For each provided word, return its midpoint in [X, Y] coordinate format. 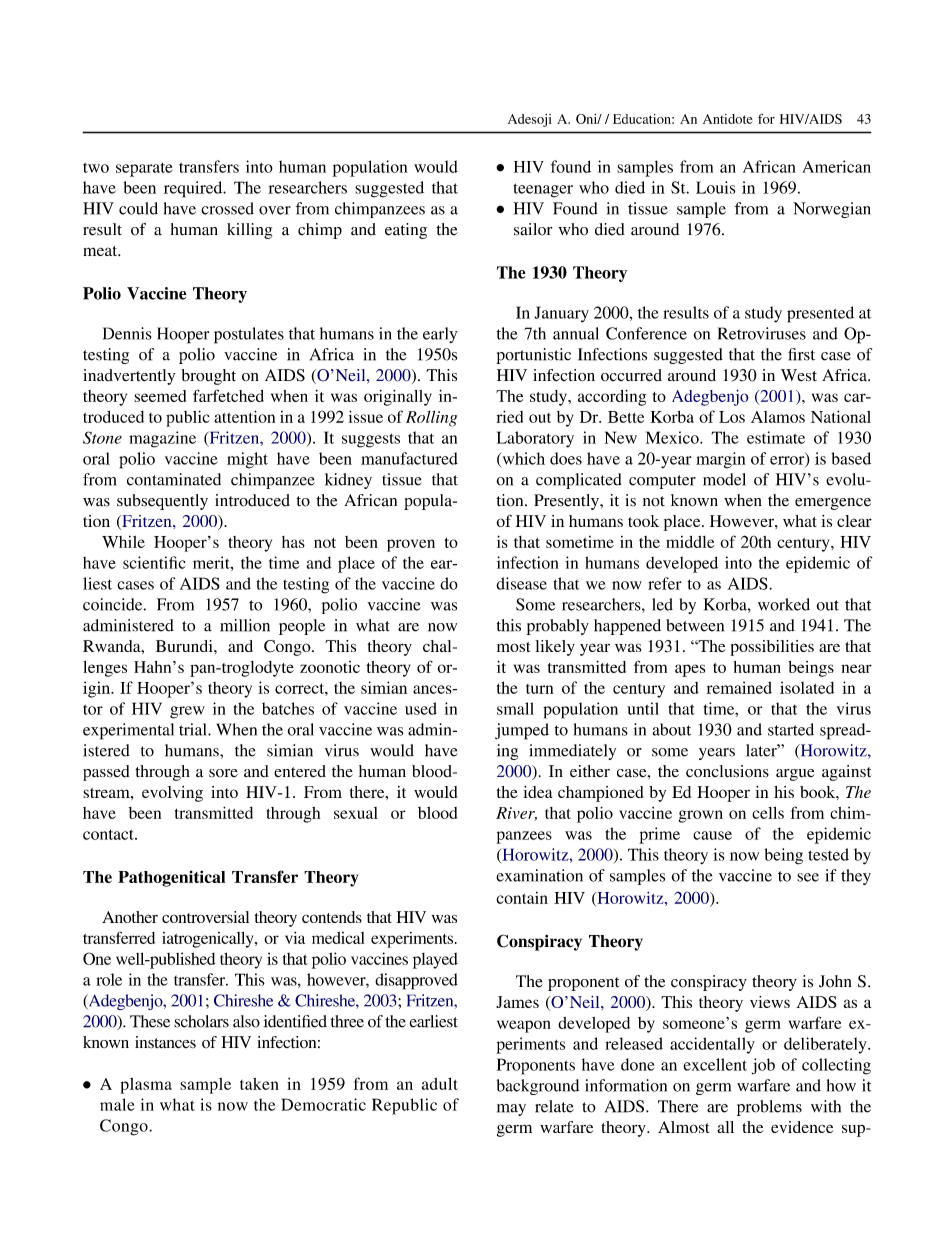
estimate [776, 437]
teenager [543, 190]
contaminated [174, 479]
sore [223, 773]
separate [144, 169]
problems [769, 1108]
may [511, 1110]
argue [795, 775]
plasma [146, 1086]
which [522, 459]
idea [537, 792]
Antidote [728, 119]
